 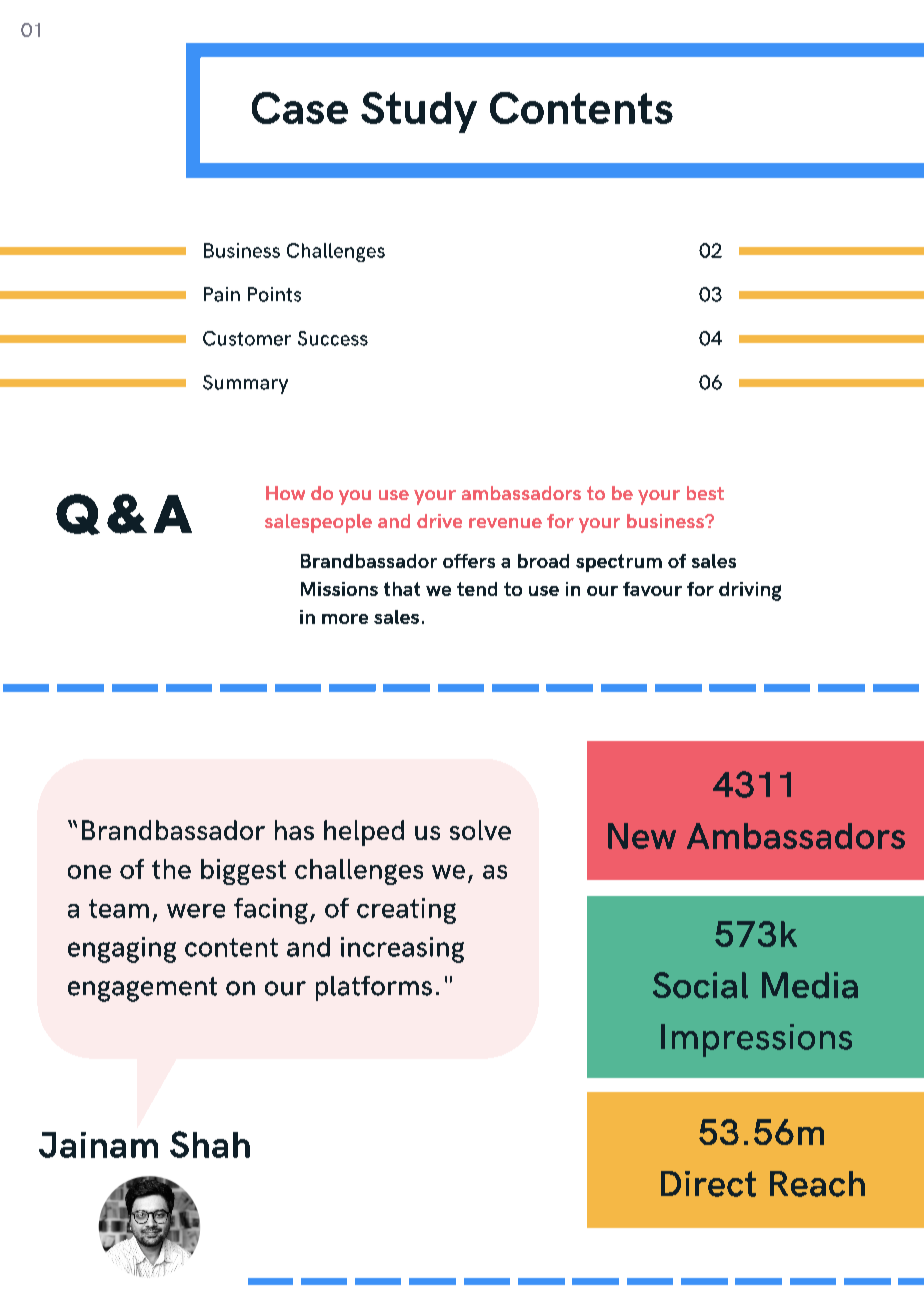 What do you see at coordinates (419, 112) in the screenshot?
I see `Study` at bounding box center [419, 112].
